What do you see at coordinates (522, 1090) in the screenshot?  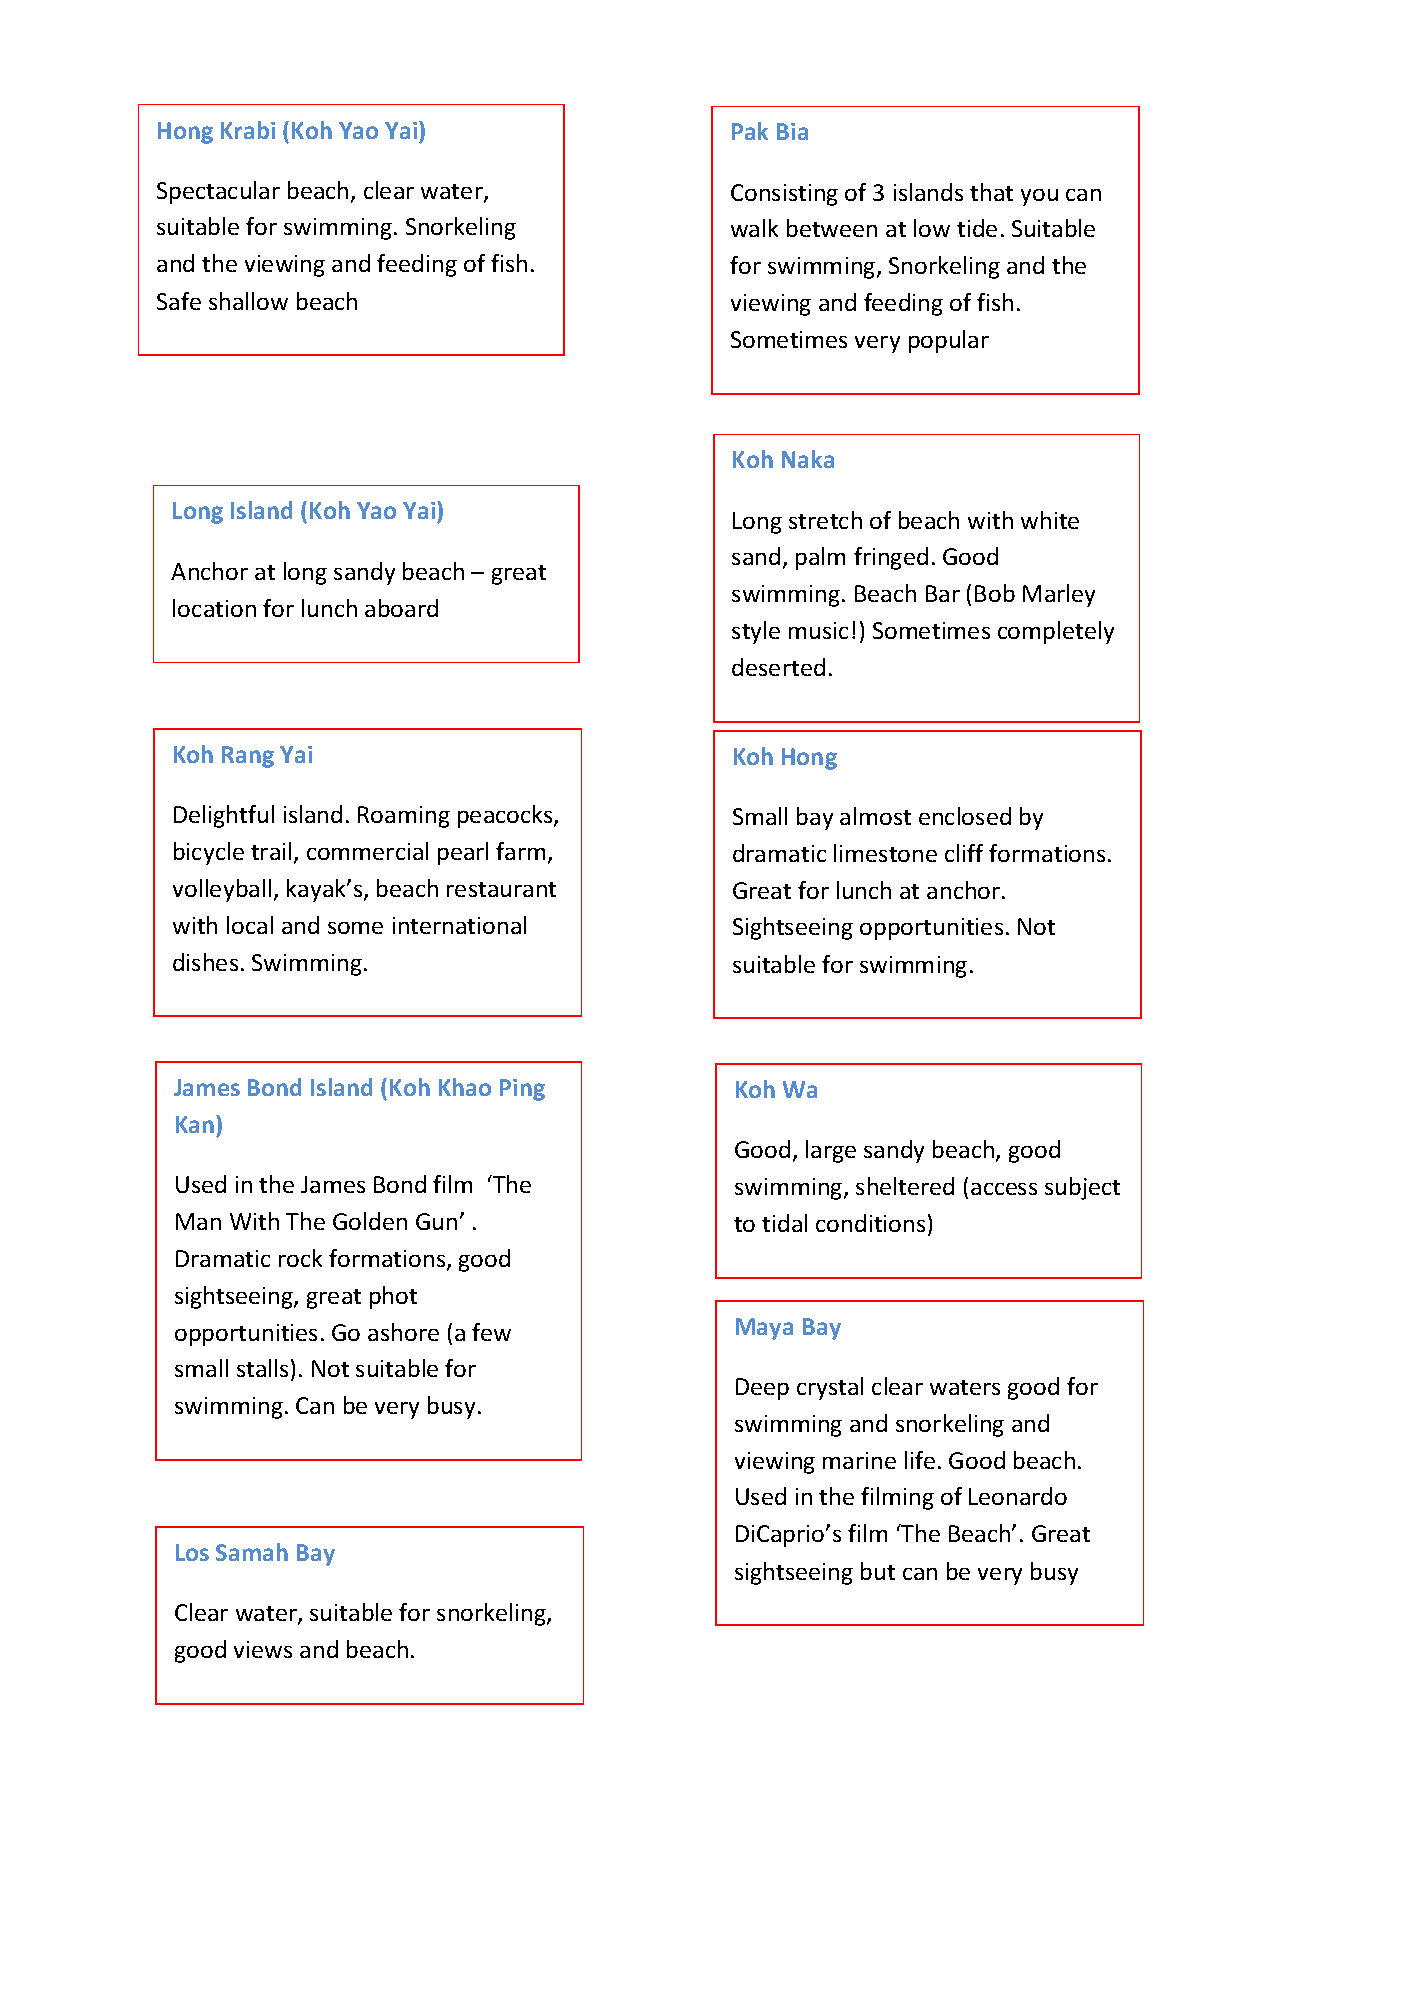 I see `Ping` at bounding box center [522, 1090].
